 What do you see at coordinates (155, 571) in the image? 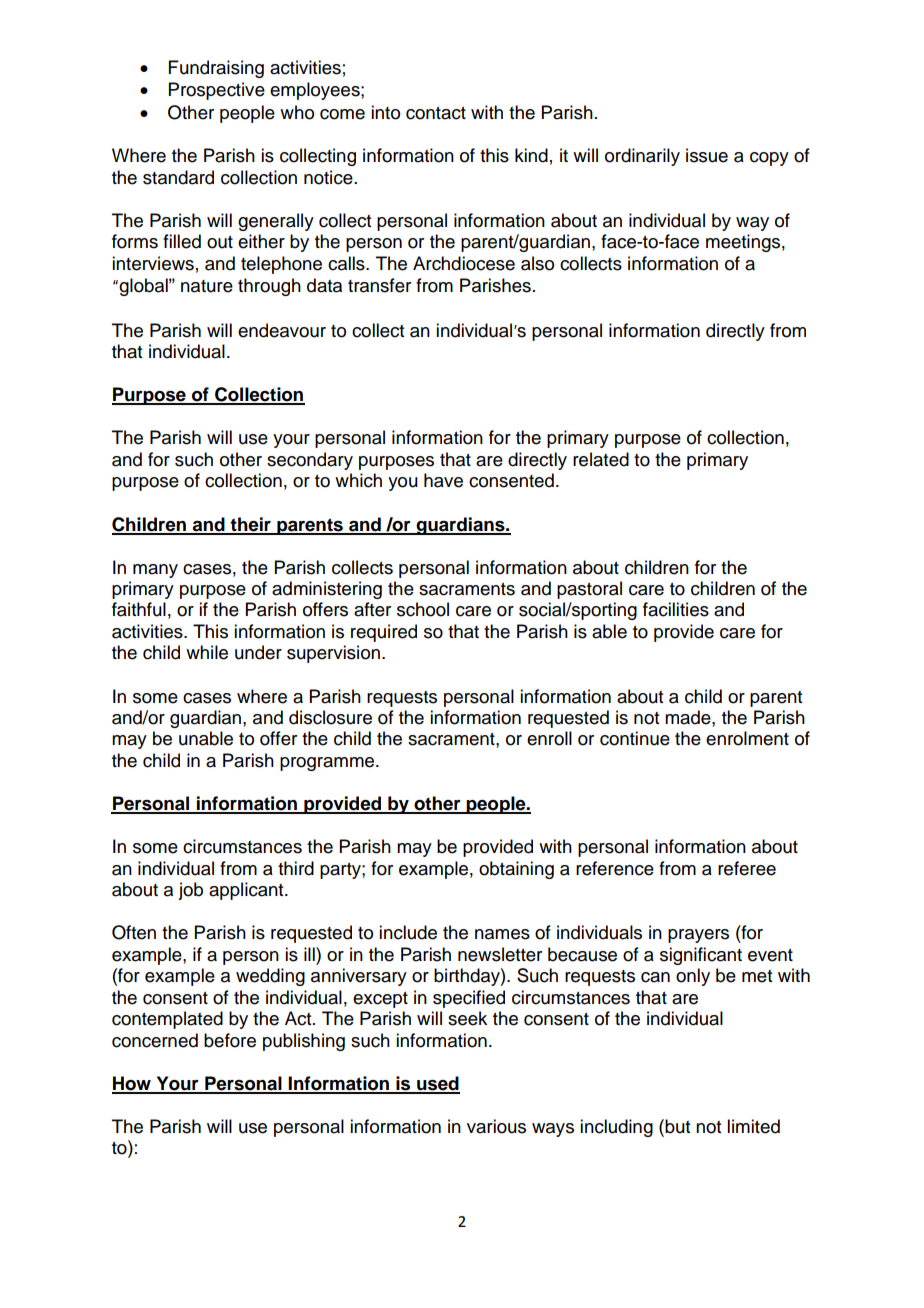
I see `many` at bounding box center [155, 571].
